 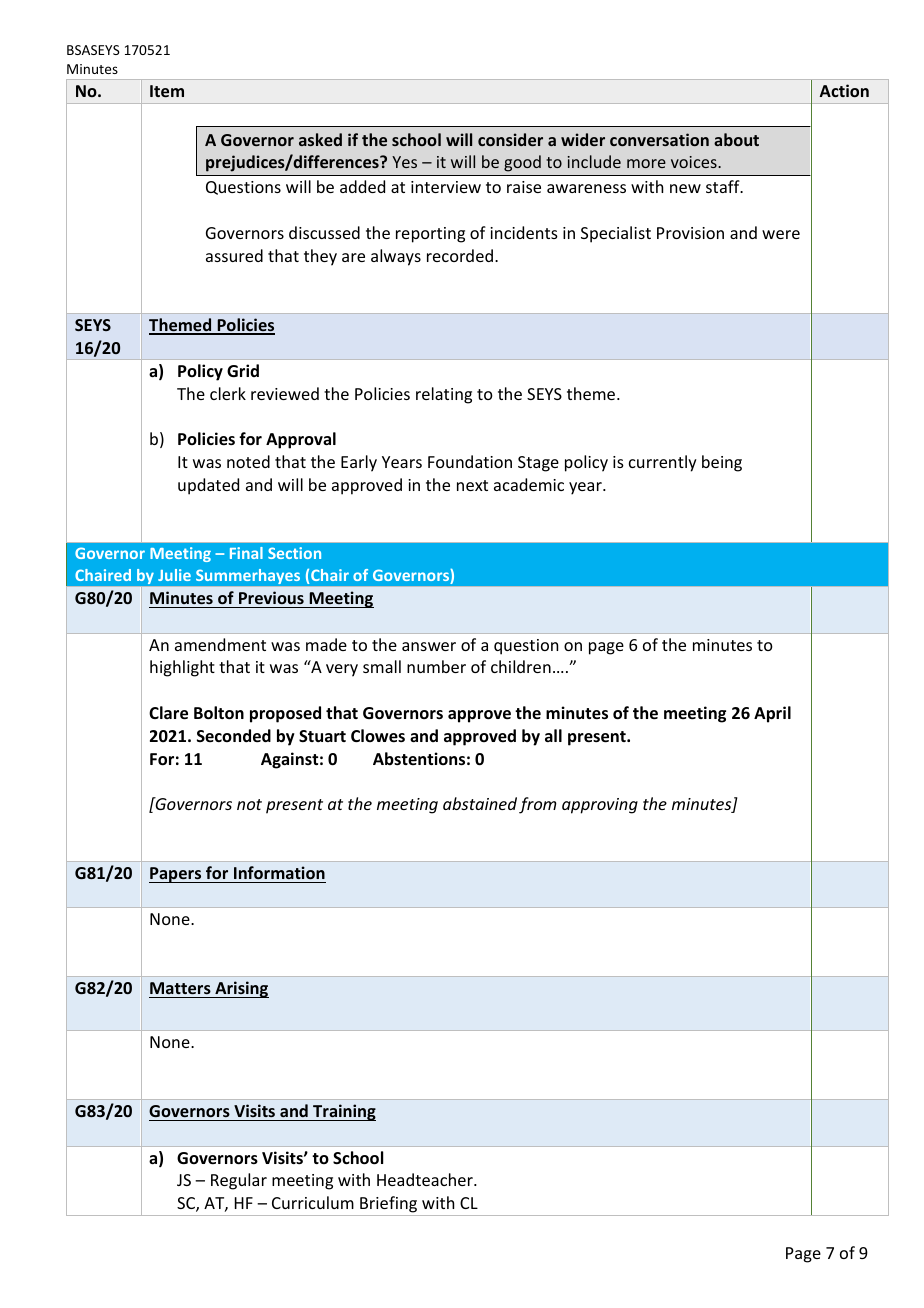 I want to click on Briefing, so click(x=388, y=1204).
